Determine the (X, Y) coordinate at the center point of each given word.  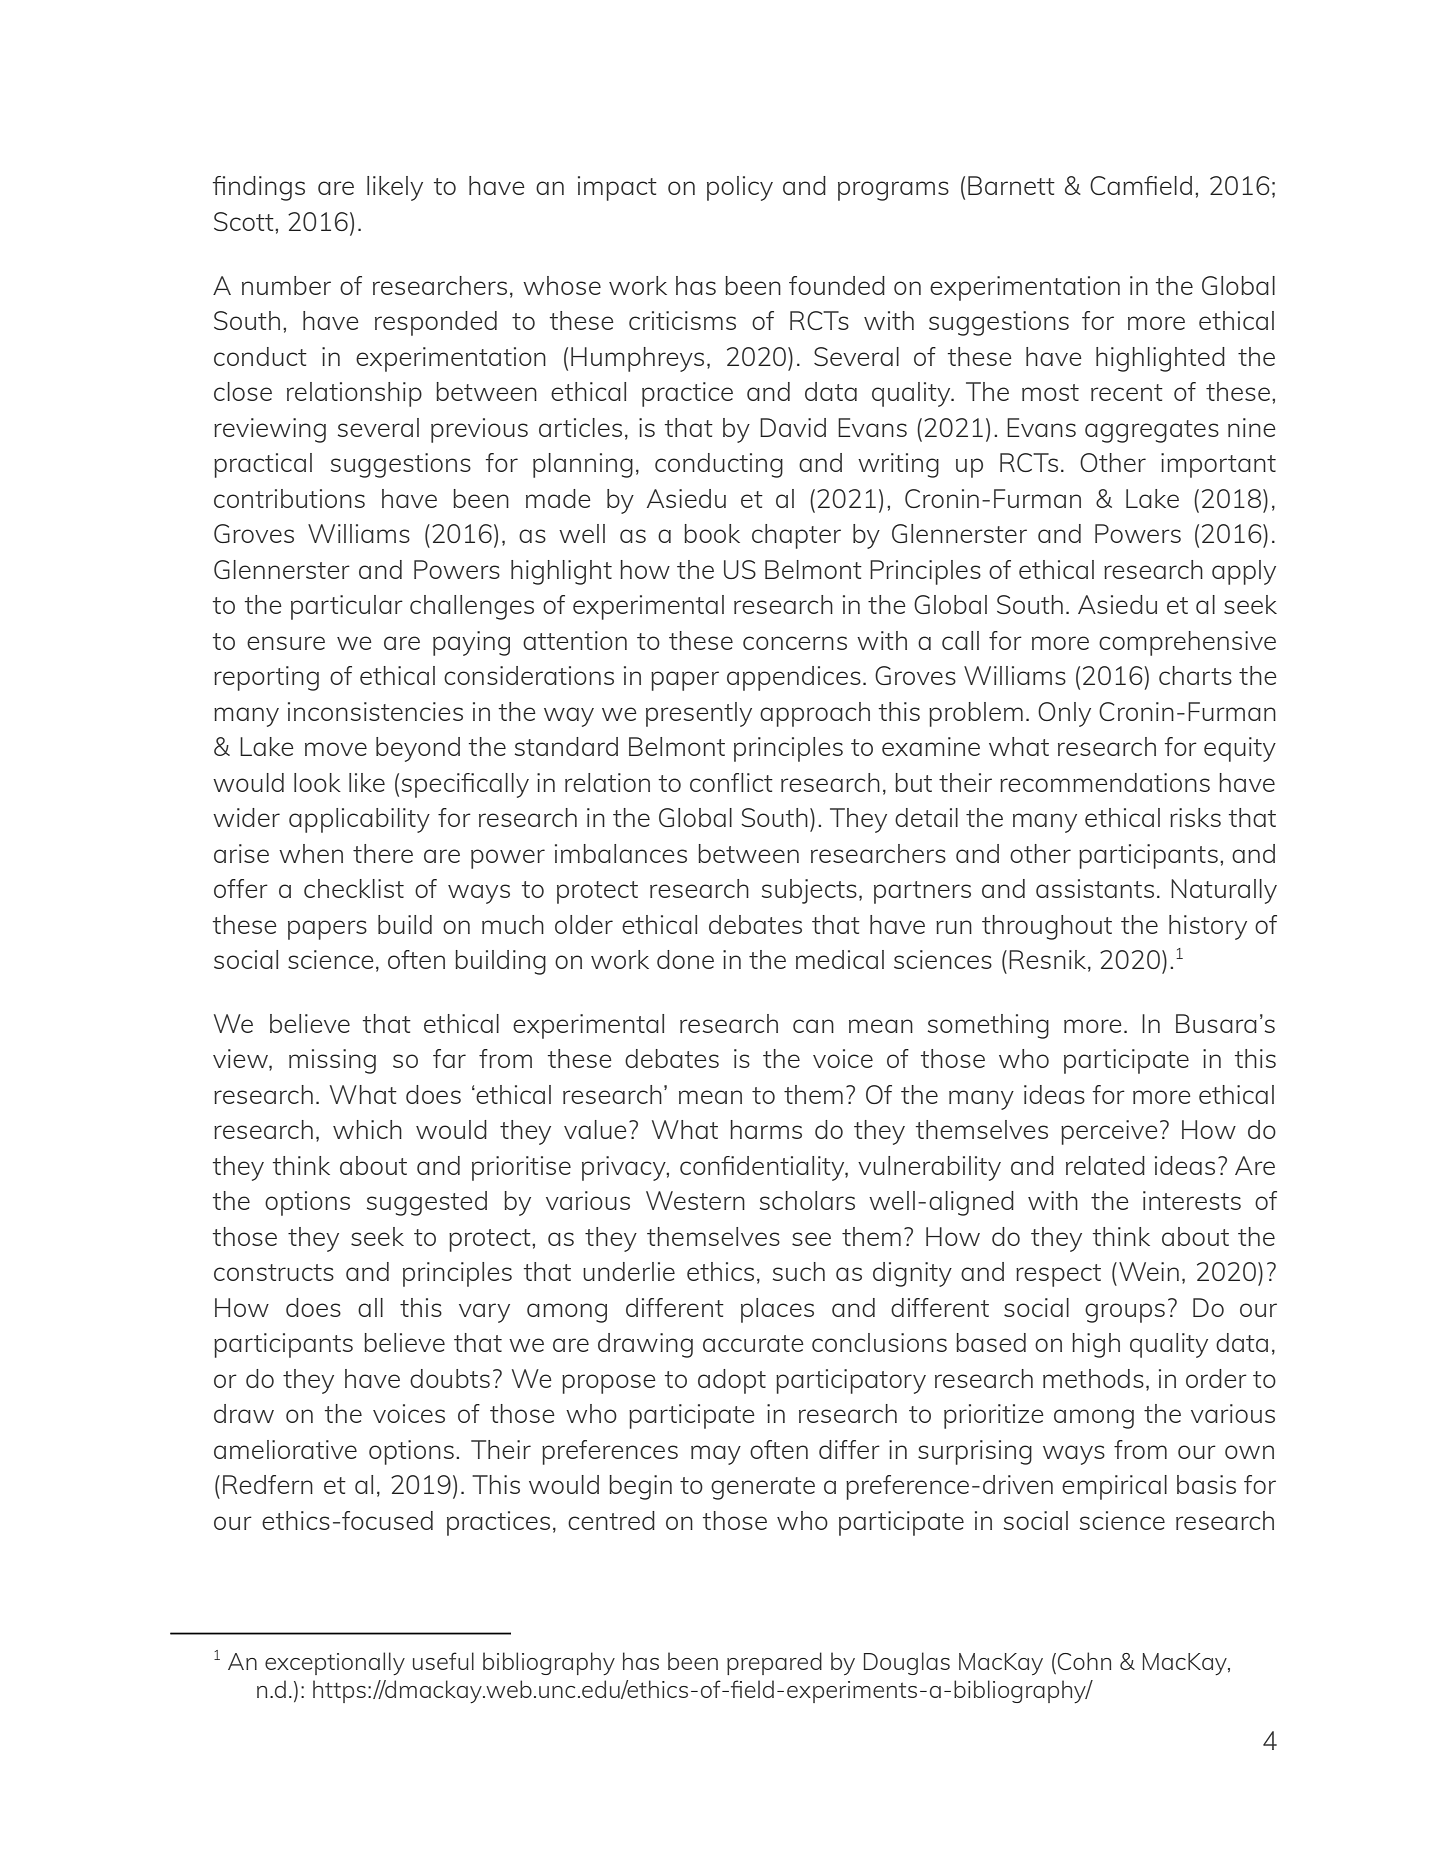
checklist (354, 888)
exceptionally (335, 1663)
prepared (774, 1663)
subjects (809, 891)
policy (740, 188)
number (286, 285)
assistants (1095, 888)
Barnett (1011, 185)
